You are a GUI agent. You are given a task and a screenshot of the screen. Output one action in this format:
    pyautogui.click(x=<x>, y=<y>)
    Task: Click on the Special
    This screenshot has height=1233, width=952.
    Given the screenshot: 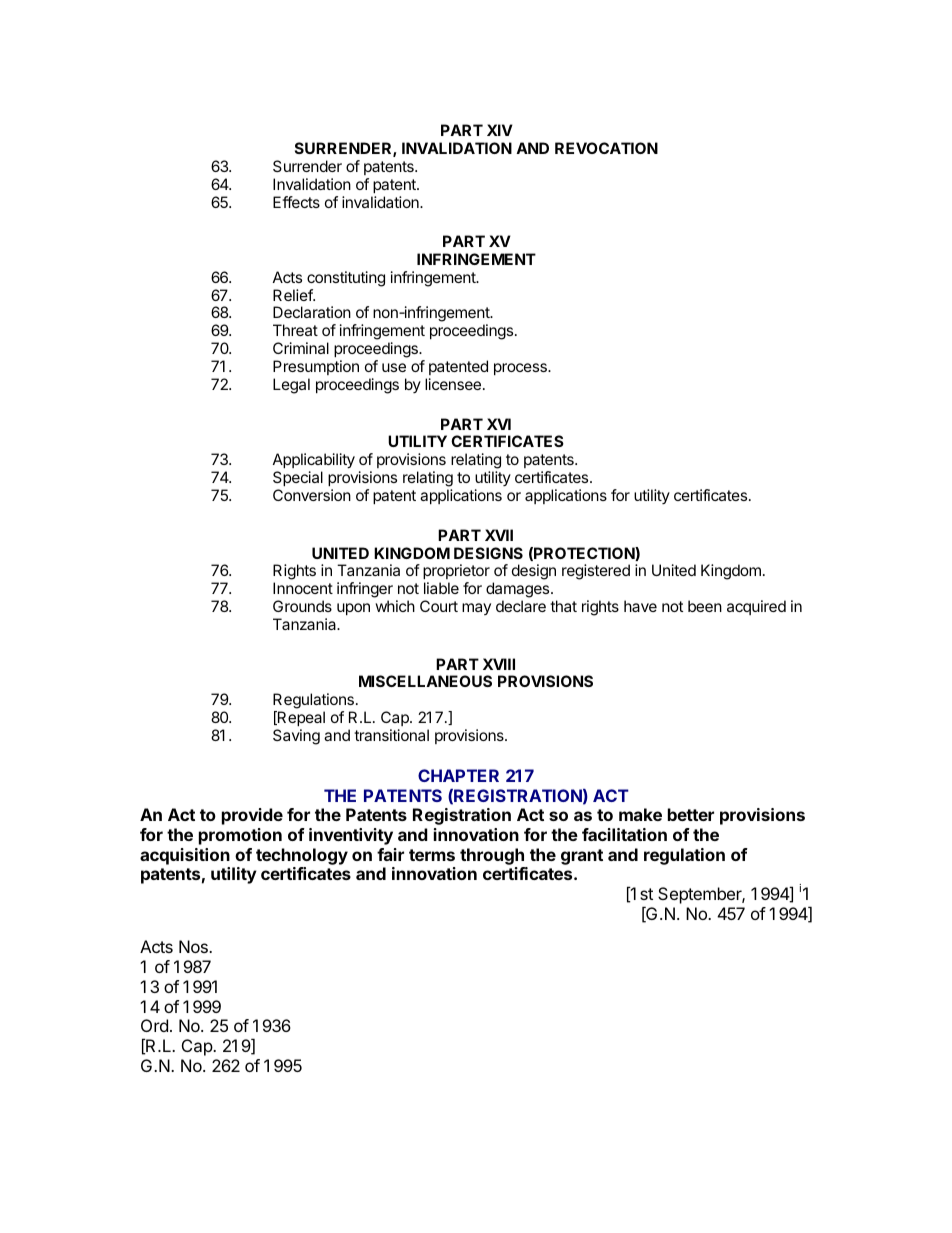 What is the action you would take?
    pyautogui.click(x=298, y=478)
